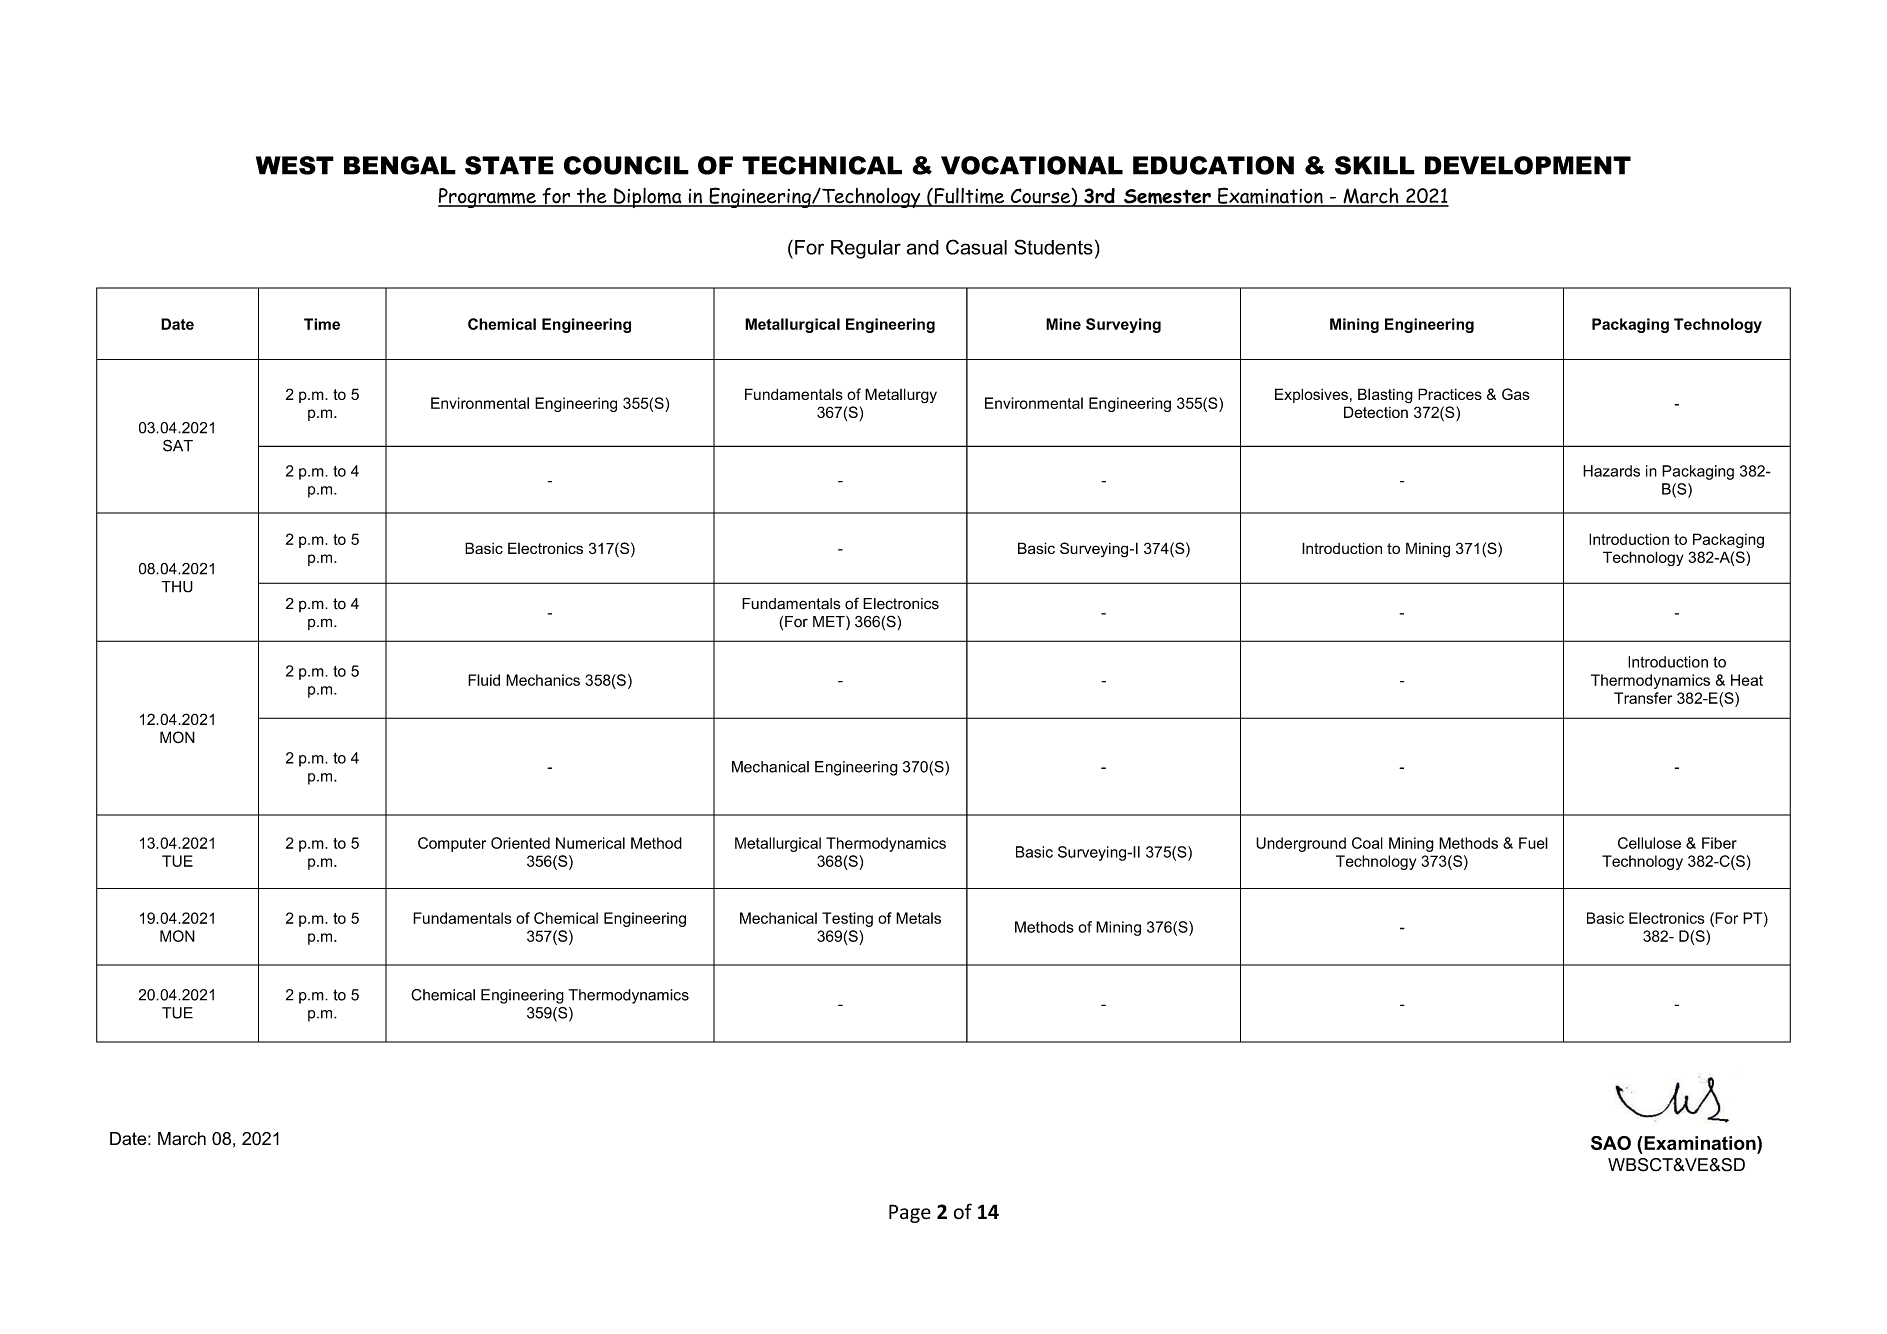  Describe the element at coordinates (1533, 843) in the document. I see `Fuel` at that location.
